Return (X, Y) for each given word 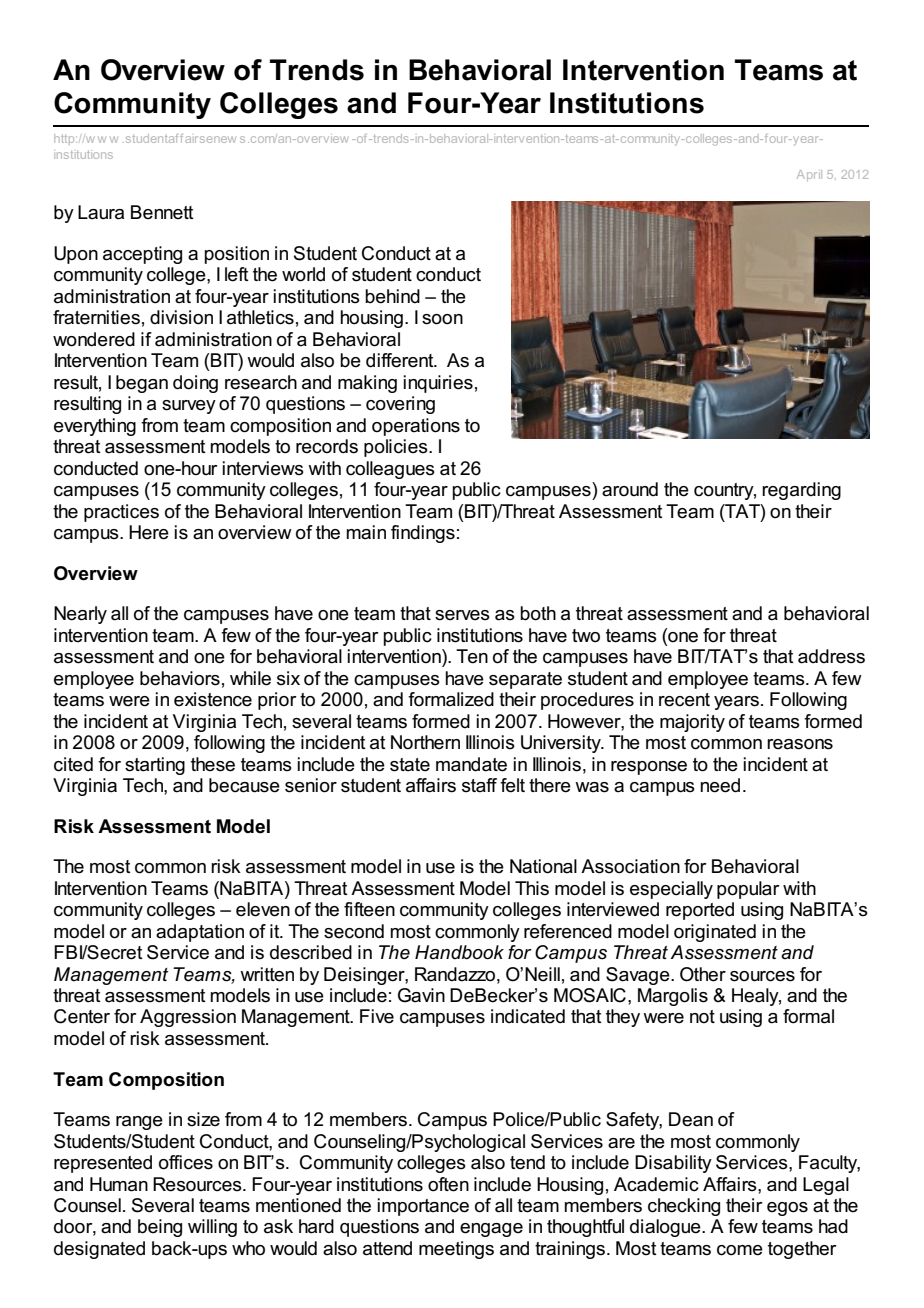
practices (121, 513)
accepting (142, 255)
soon (442, 319)
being (160, 1228)
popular (748, 890)
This (532, 888)
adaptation (200, 933)
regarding (801, 491)
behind (392, 296)
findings (423, 534)
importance (423, 1207)
